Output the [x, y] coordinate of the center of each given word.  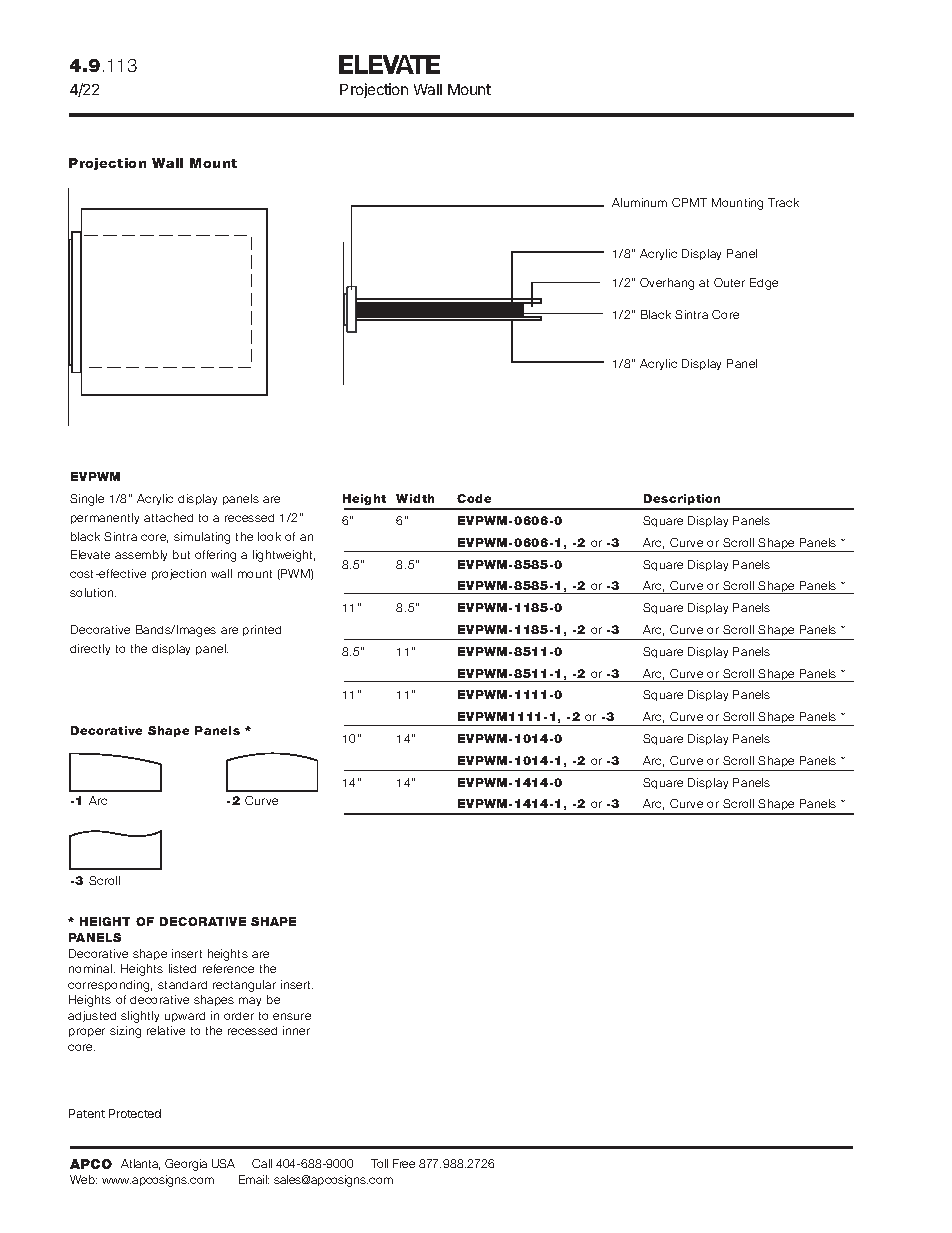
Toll [379, 1163]
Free [404, 1163]
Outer [729, 282]
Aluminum [639, 202]
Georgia [186, 1165]
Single [87, 500]
